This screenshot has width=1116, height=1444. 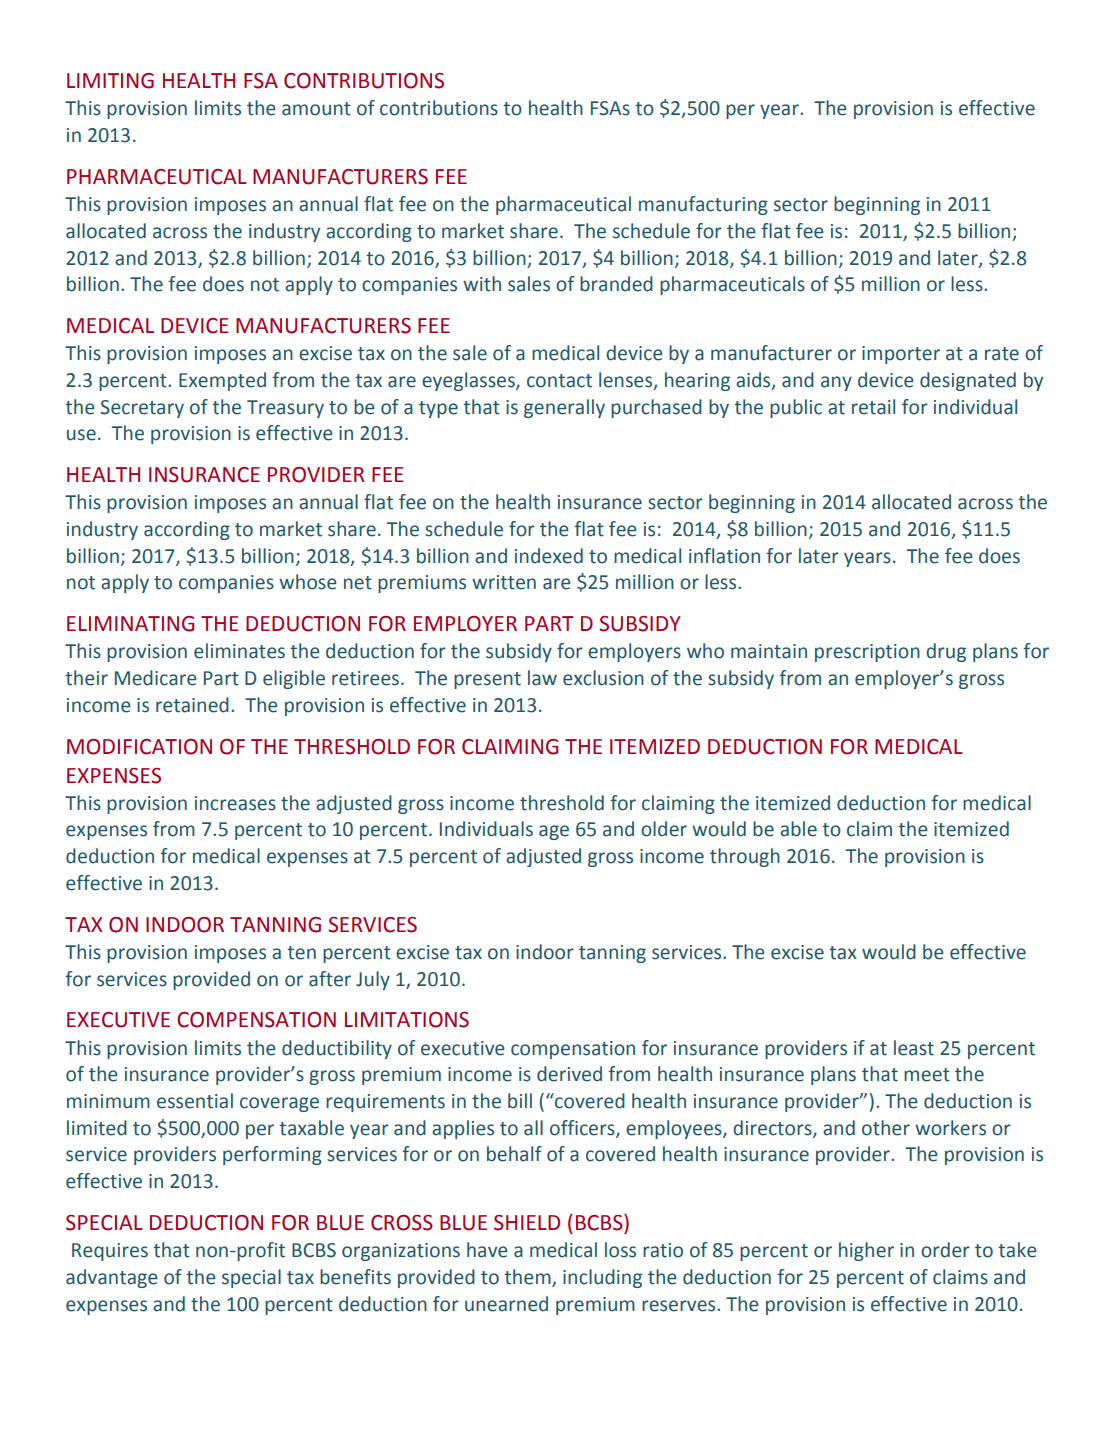 What do you see at coordinates (703, 205) in the screenshot?
I see `manufacturing` at bounding box center [703, 205].
